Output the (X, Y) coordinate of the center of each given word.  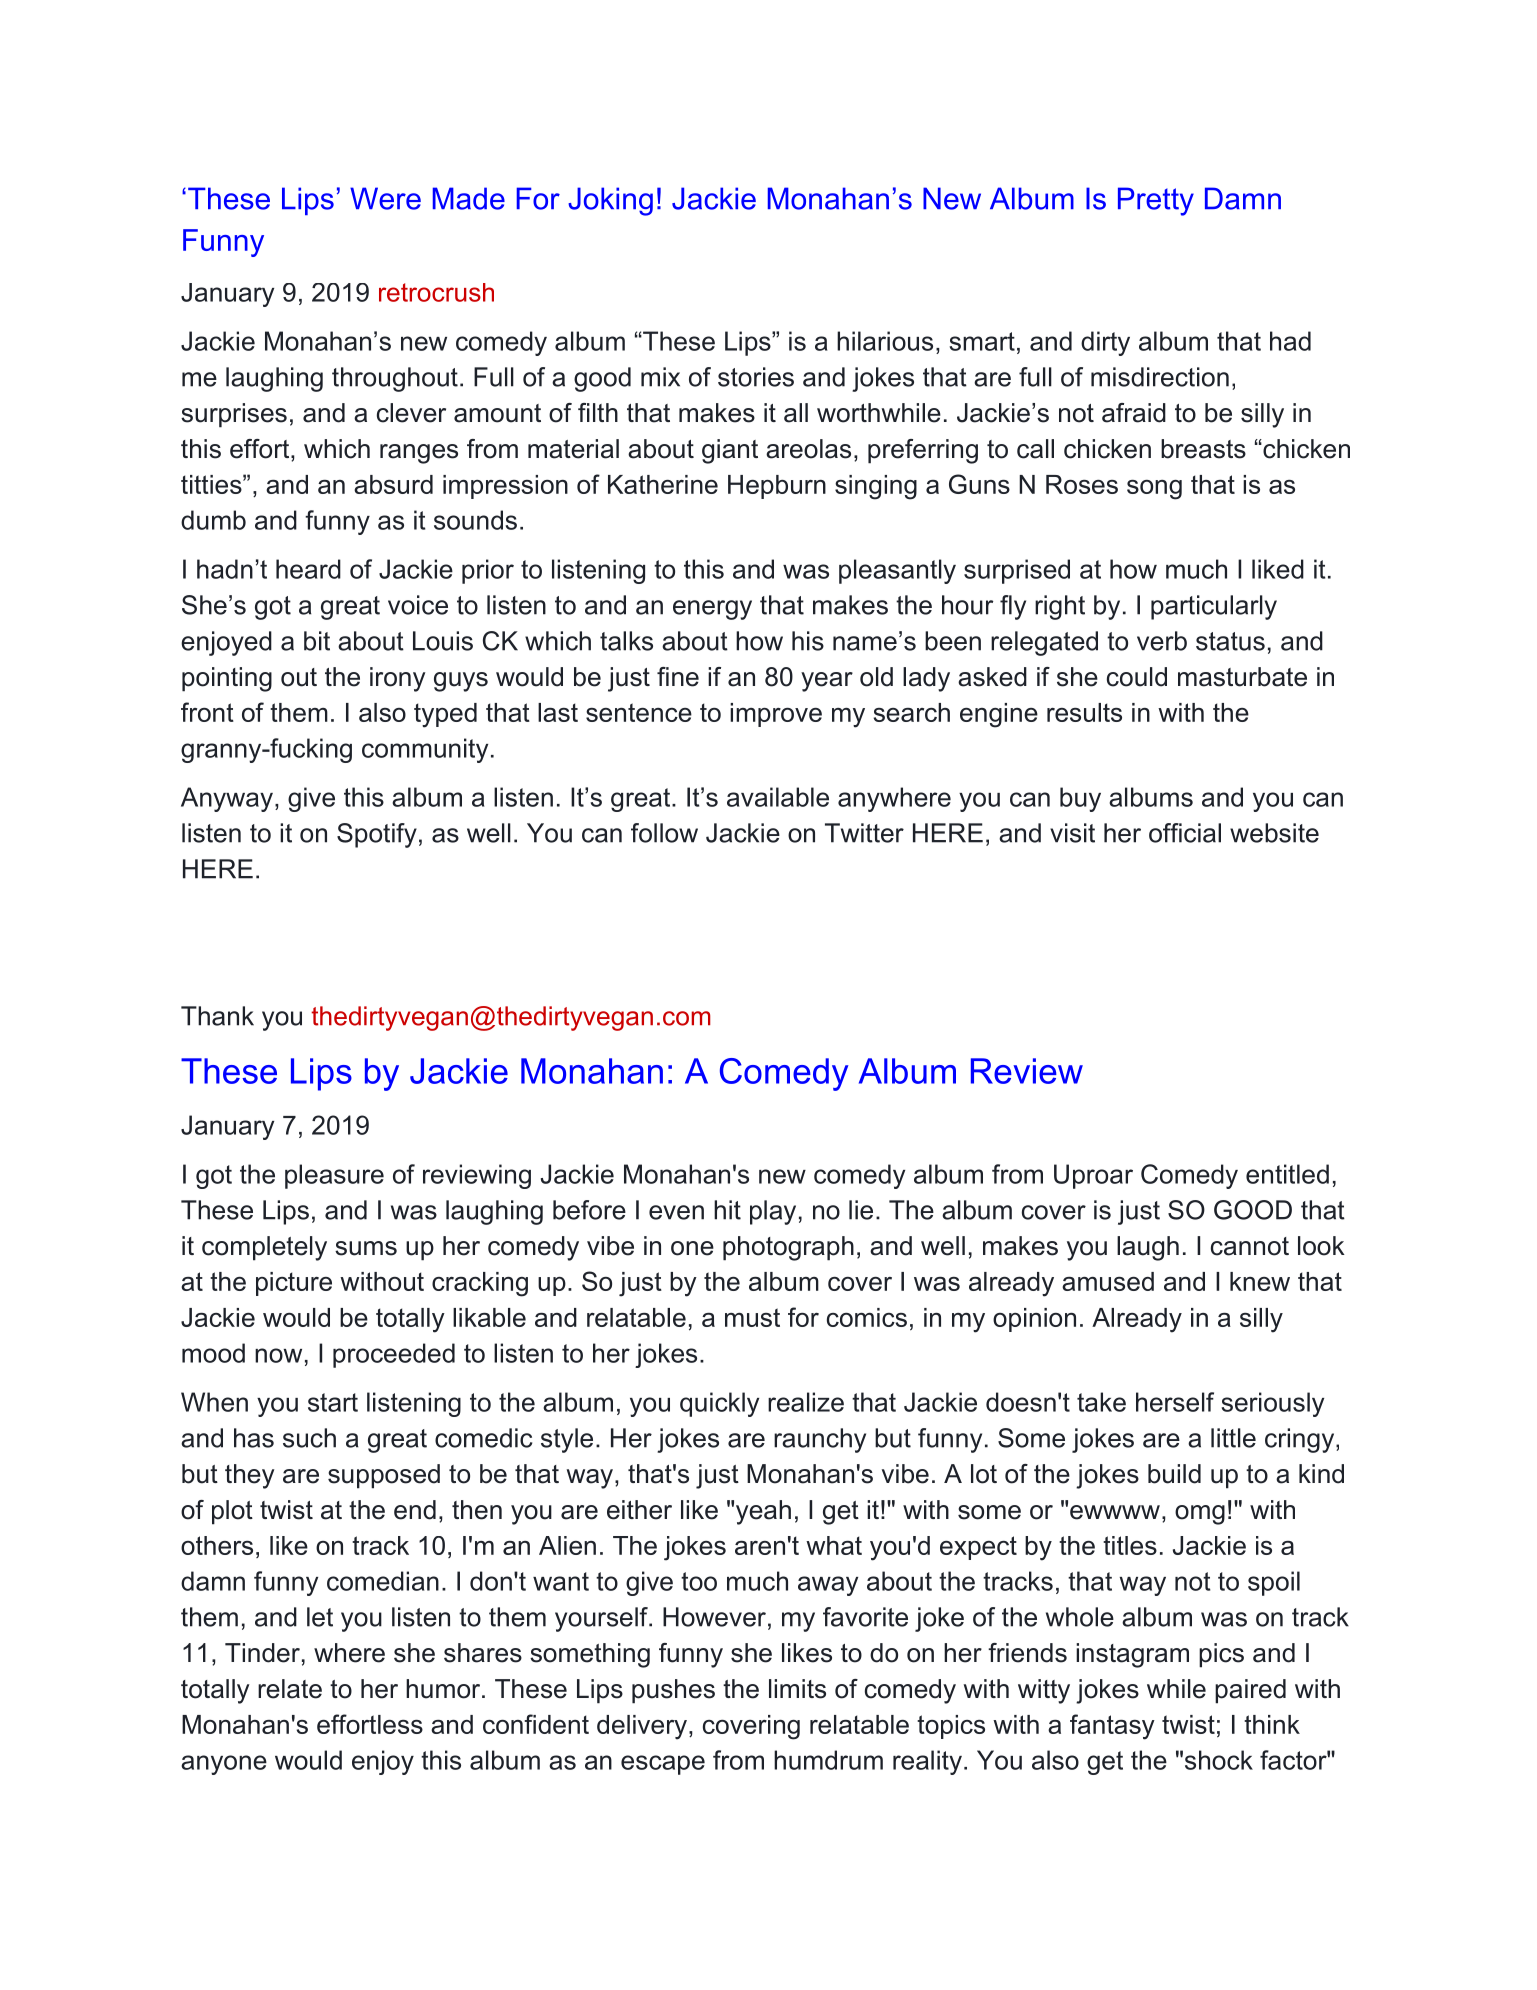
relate (290, 1689)
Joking (610, 201)
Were (385, 198)
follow (664, 833)
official (1185, 833)
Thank (217, 1016)
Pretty (1156, 201)
